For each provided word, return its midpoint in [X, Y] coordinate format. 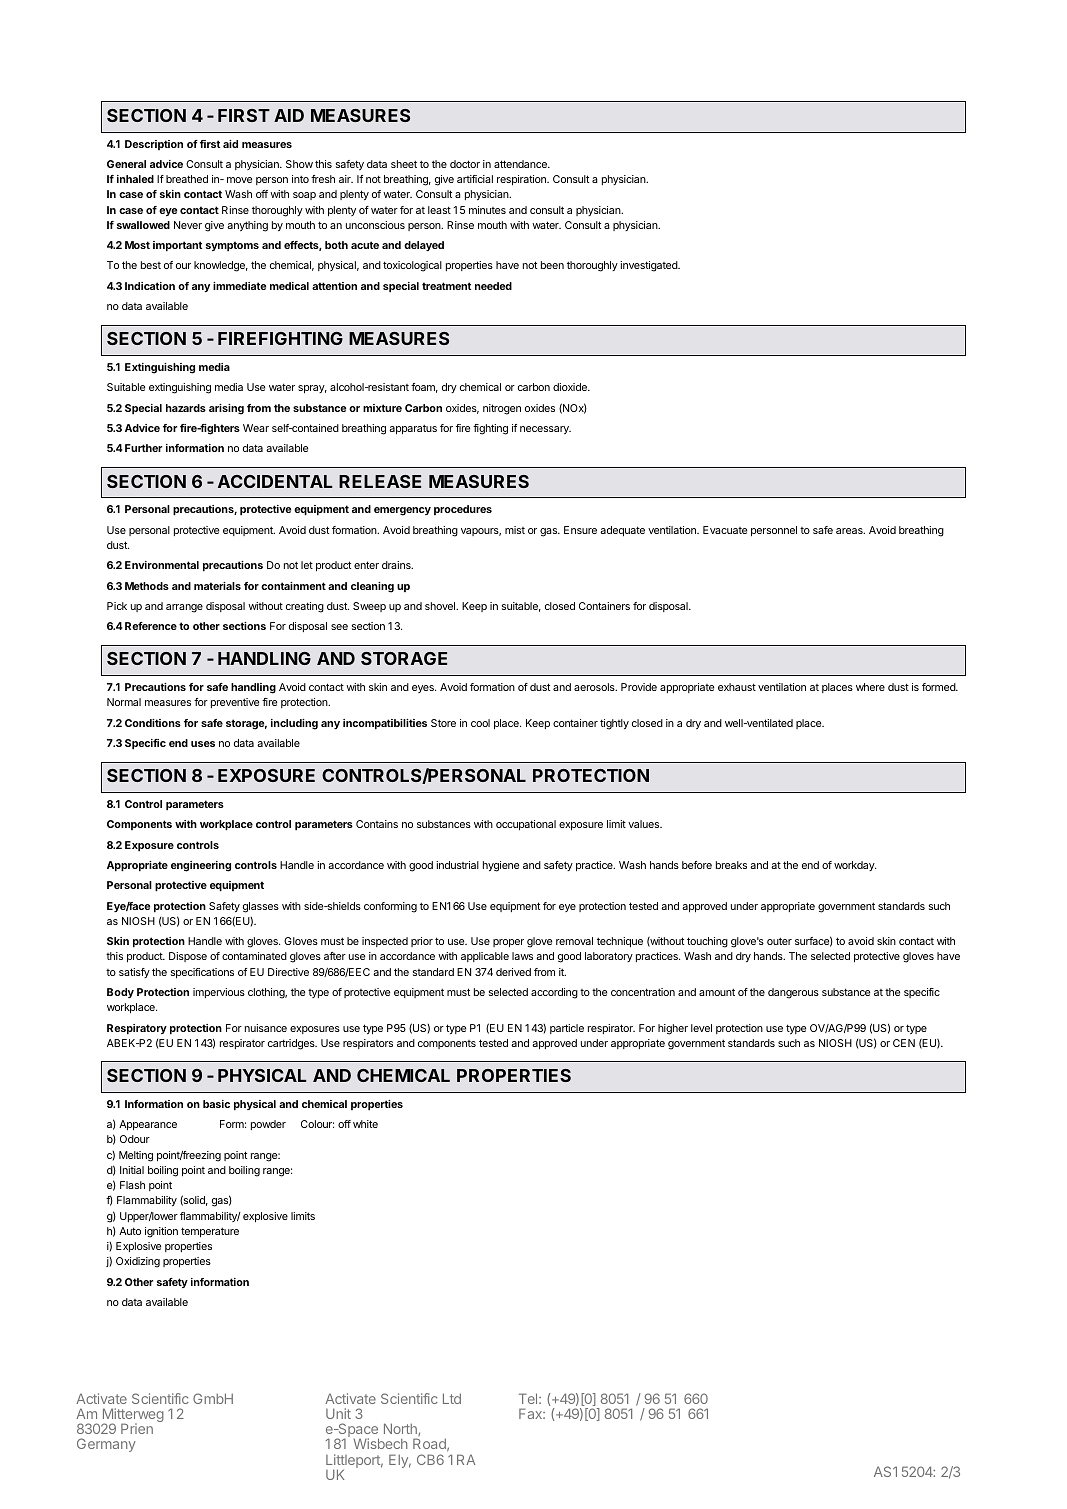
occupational [526, 825]
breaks [731, 865]
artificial [475, 179]
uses [203, 744]
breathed [187, 179]
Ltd [452, 1398]
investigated [649, 266]
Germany [106, 1445]
